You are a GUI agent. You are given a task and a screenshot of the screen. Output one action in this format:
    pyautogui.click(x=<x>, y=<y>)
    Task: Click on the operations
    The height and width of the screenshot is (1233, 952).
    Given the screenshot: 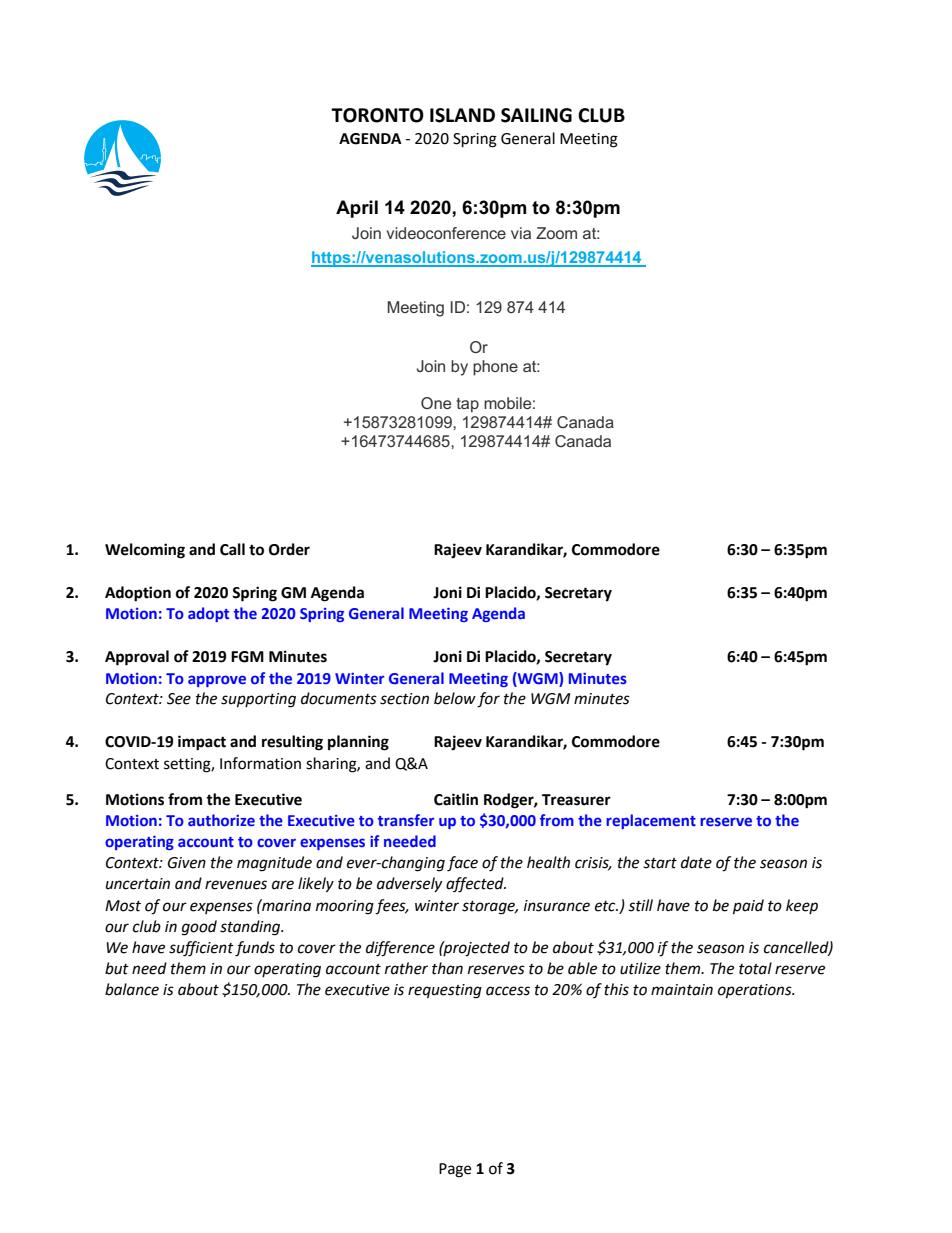 What is the action you would take?
    pyautogui.click(x=756, y=991)
